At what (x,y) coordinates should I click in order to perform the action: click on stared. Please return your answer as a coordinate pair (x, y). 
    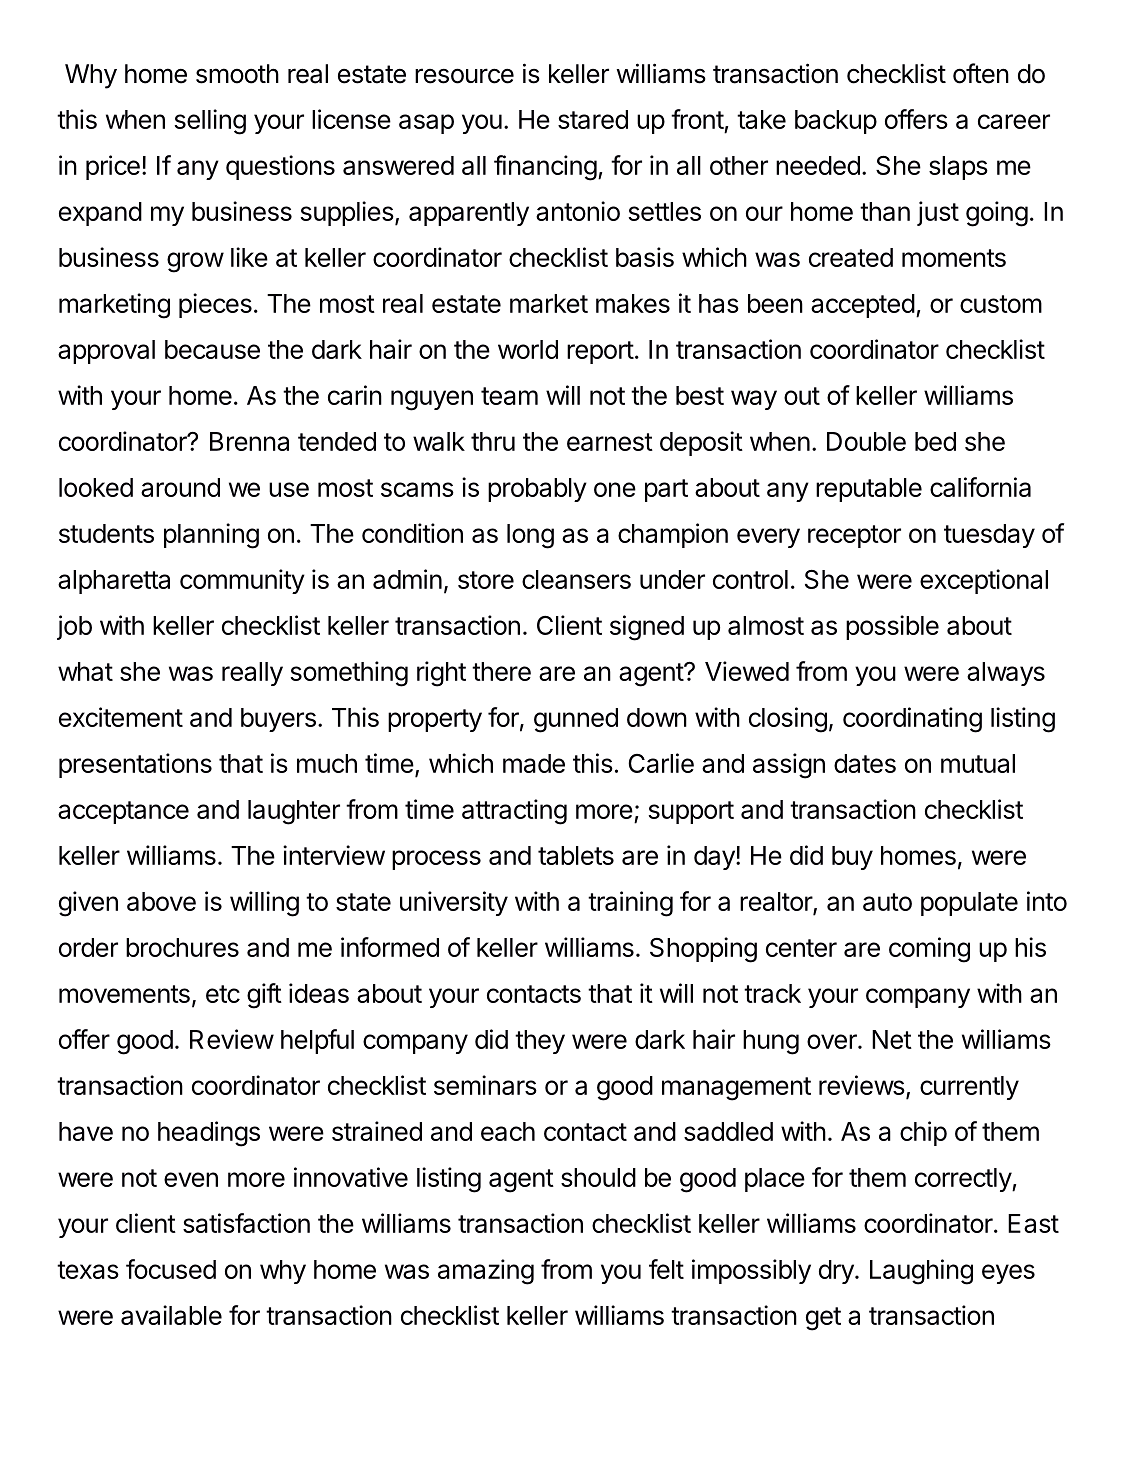
    Looking at the image, I should click on (593, 119).
